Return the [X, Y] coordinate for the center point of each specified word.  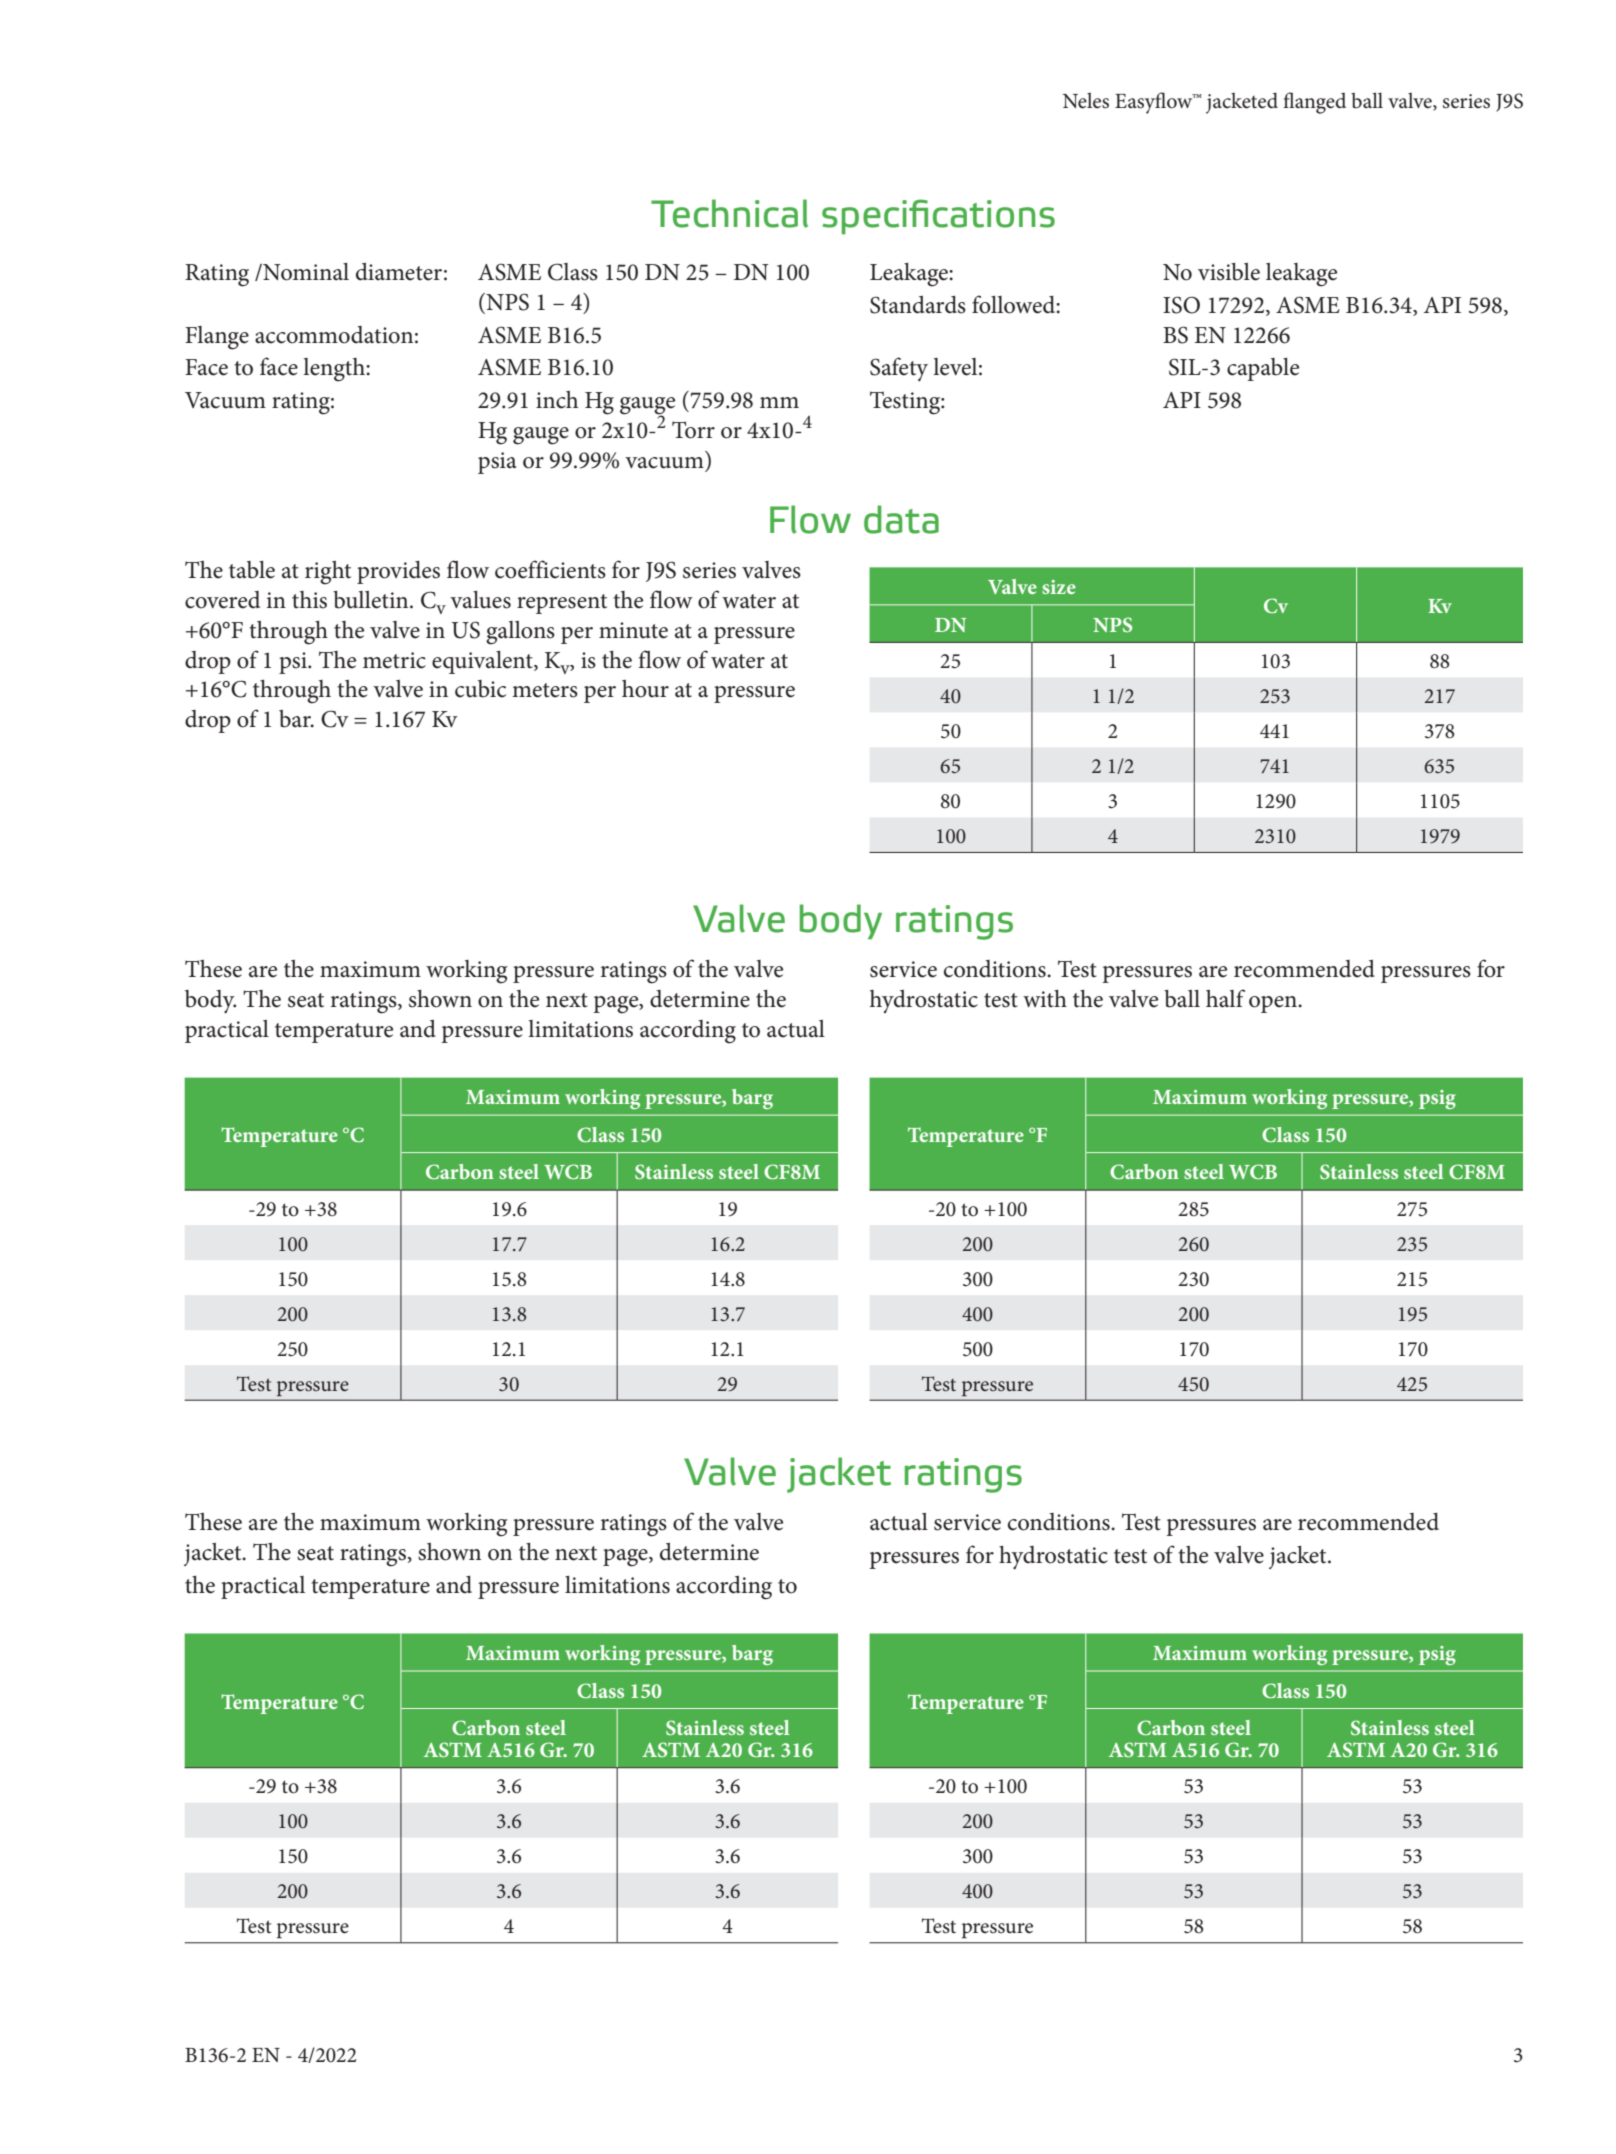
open [1274, 1004]
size [1059, 587]
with [1045, 999]
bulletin [372, 600]
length [335, 370]
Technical [729, 213]
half [1225, 998]
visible [1229, 272]
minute [633, 630]
